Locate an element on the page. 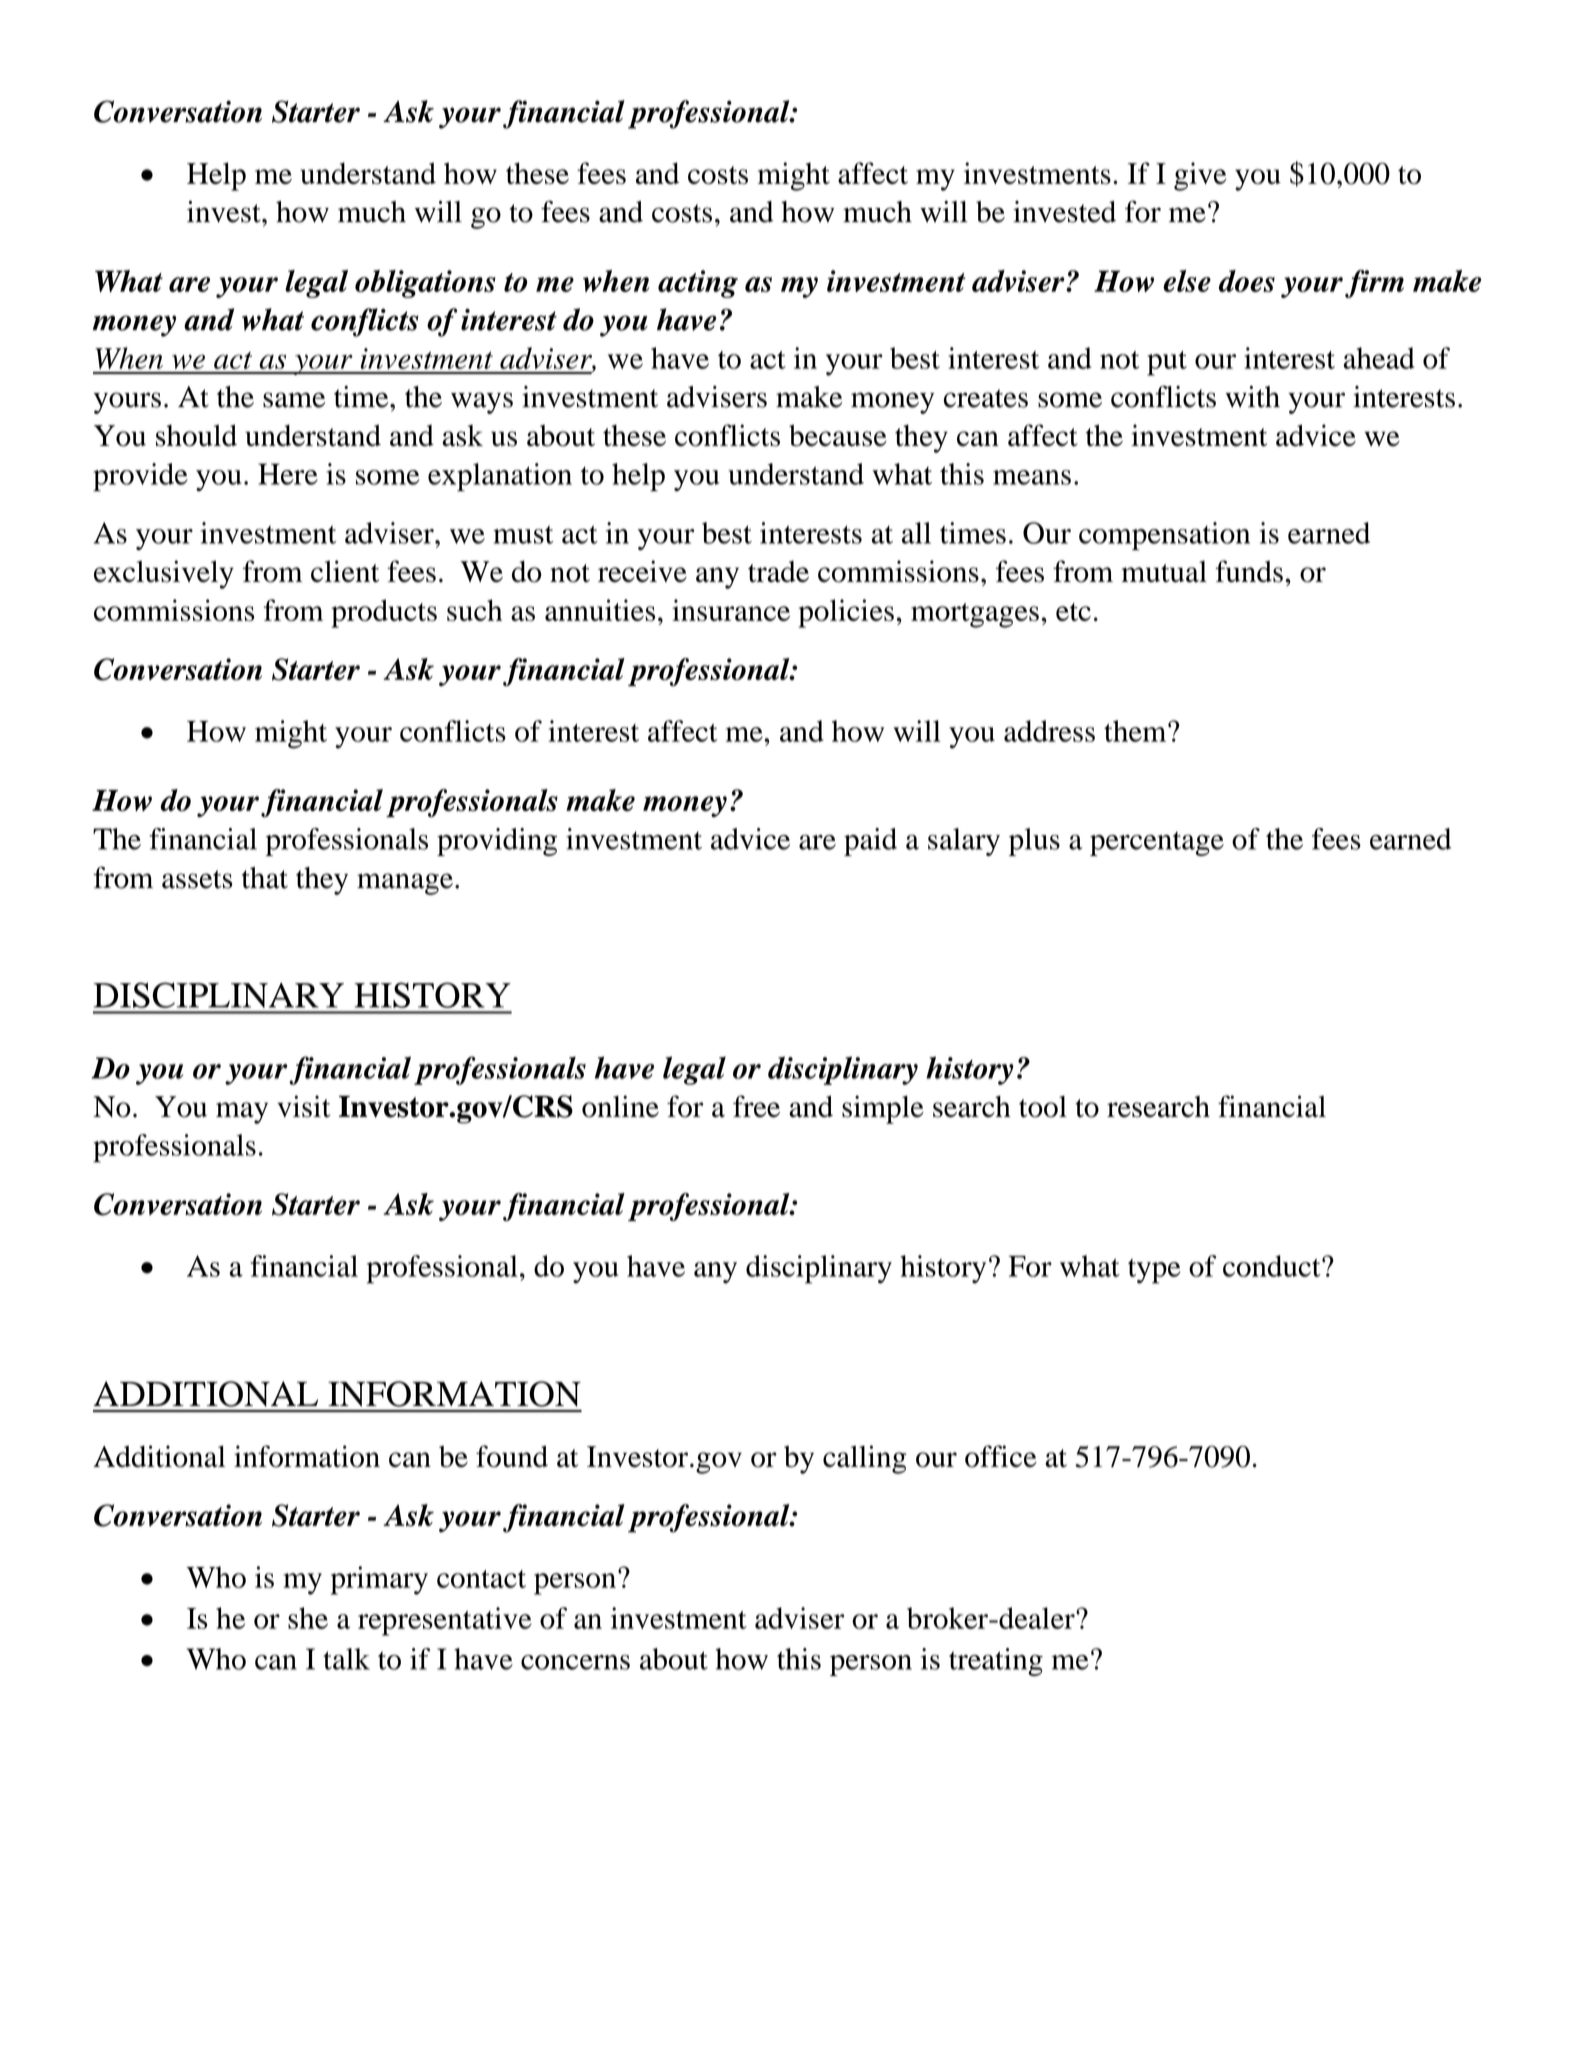 Image resolution: width=1584 pixels, height=2049 pixels. obligations is located at coordinates (425, 284).
